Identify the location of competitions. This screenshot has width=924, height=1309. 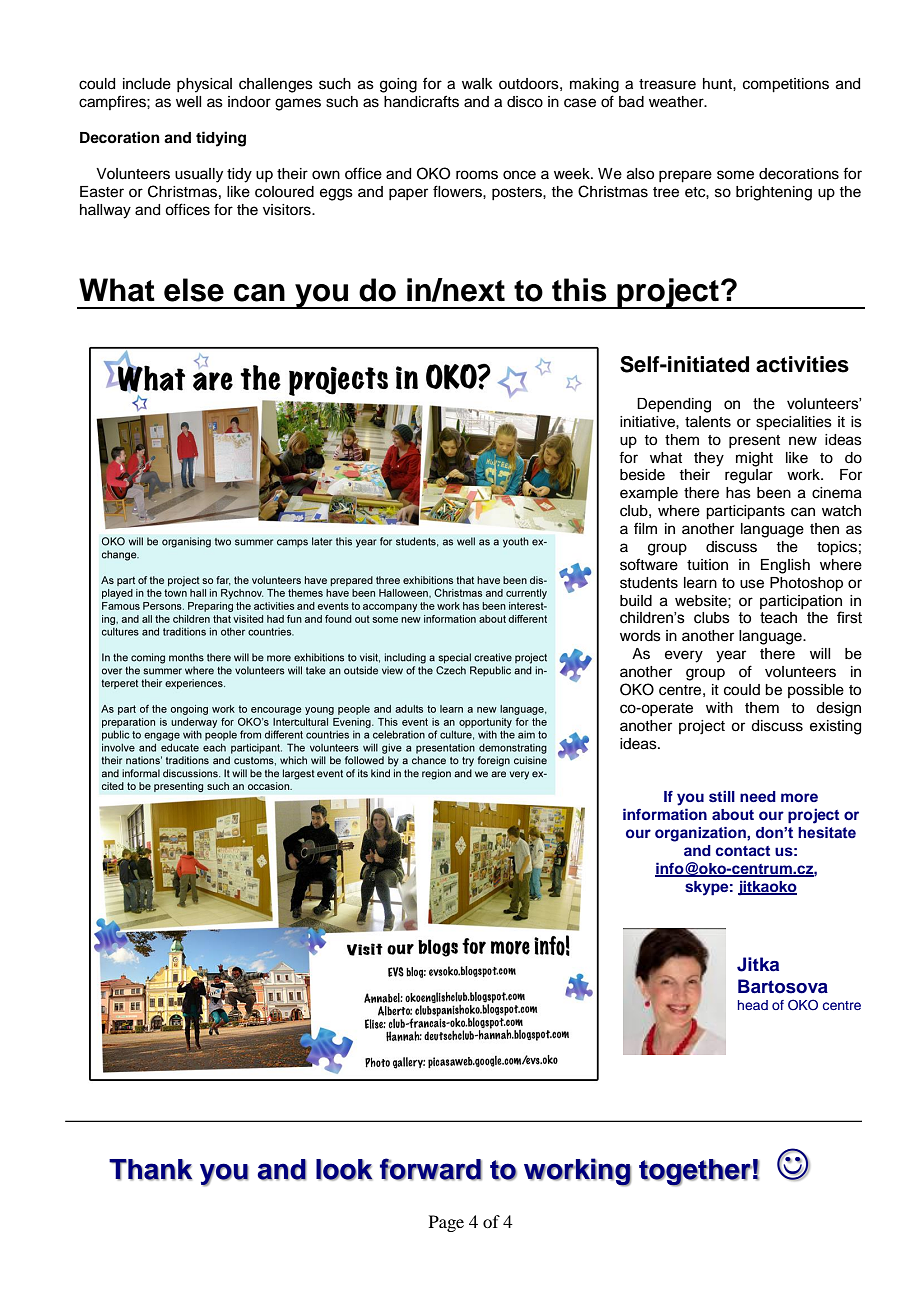
(786, 85).
